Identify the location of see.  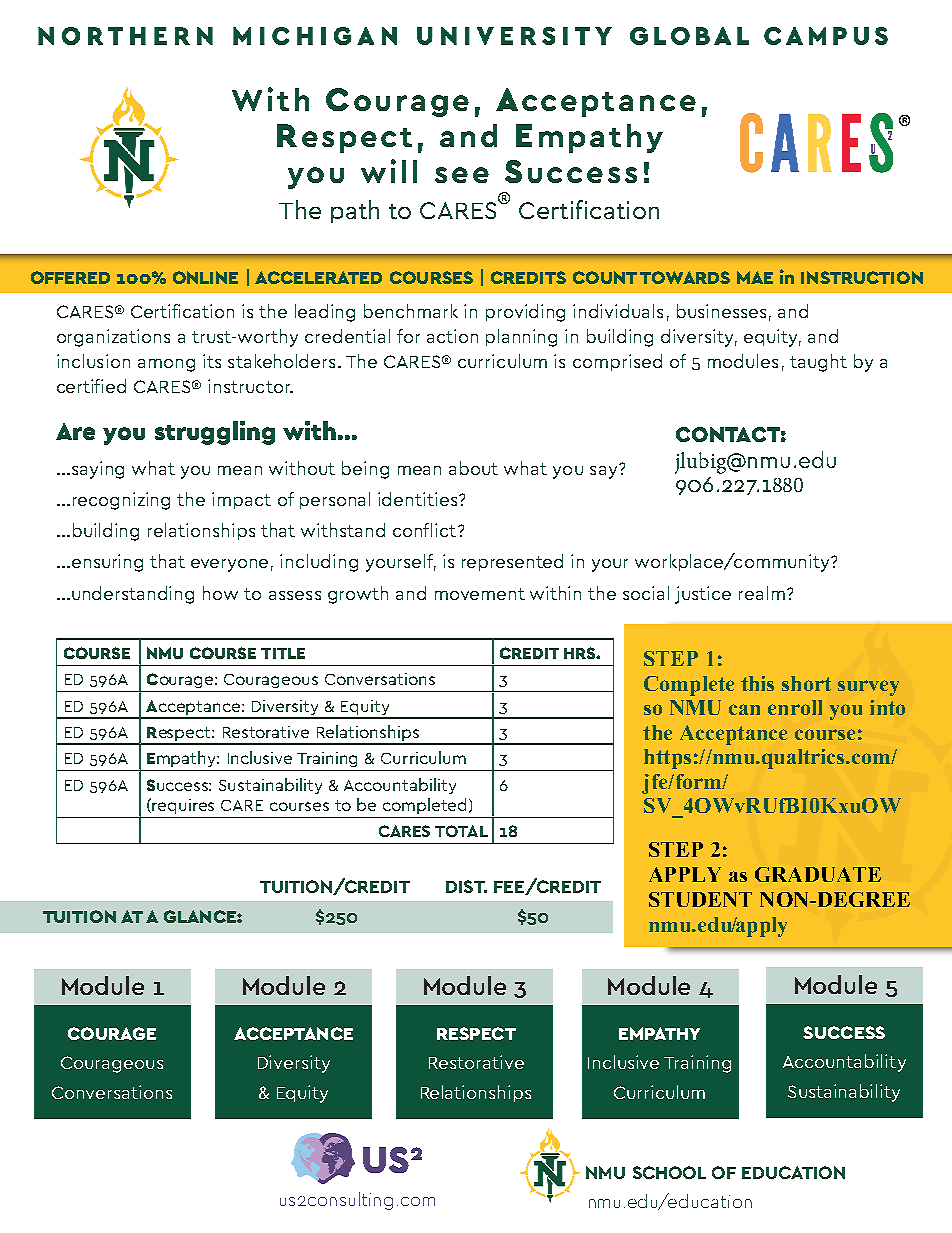
(462, 175).
